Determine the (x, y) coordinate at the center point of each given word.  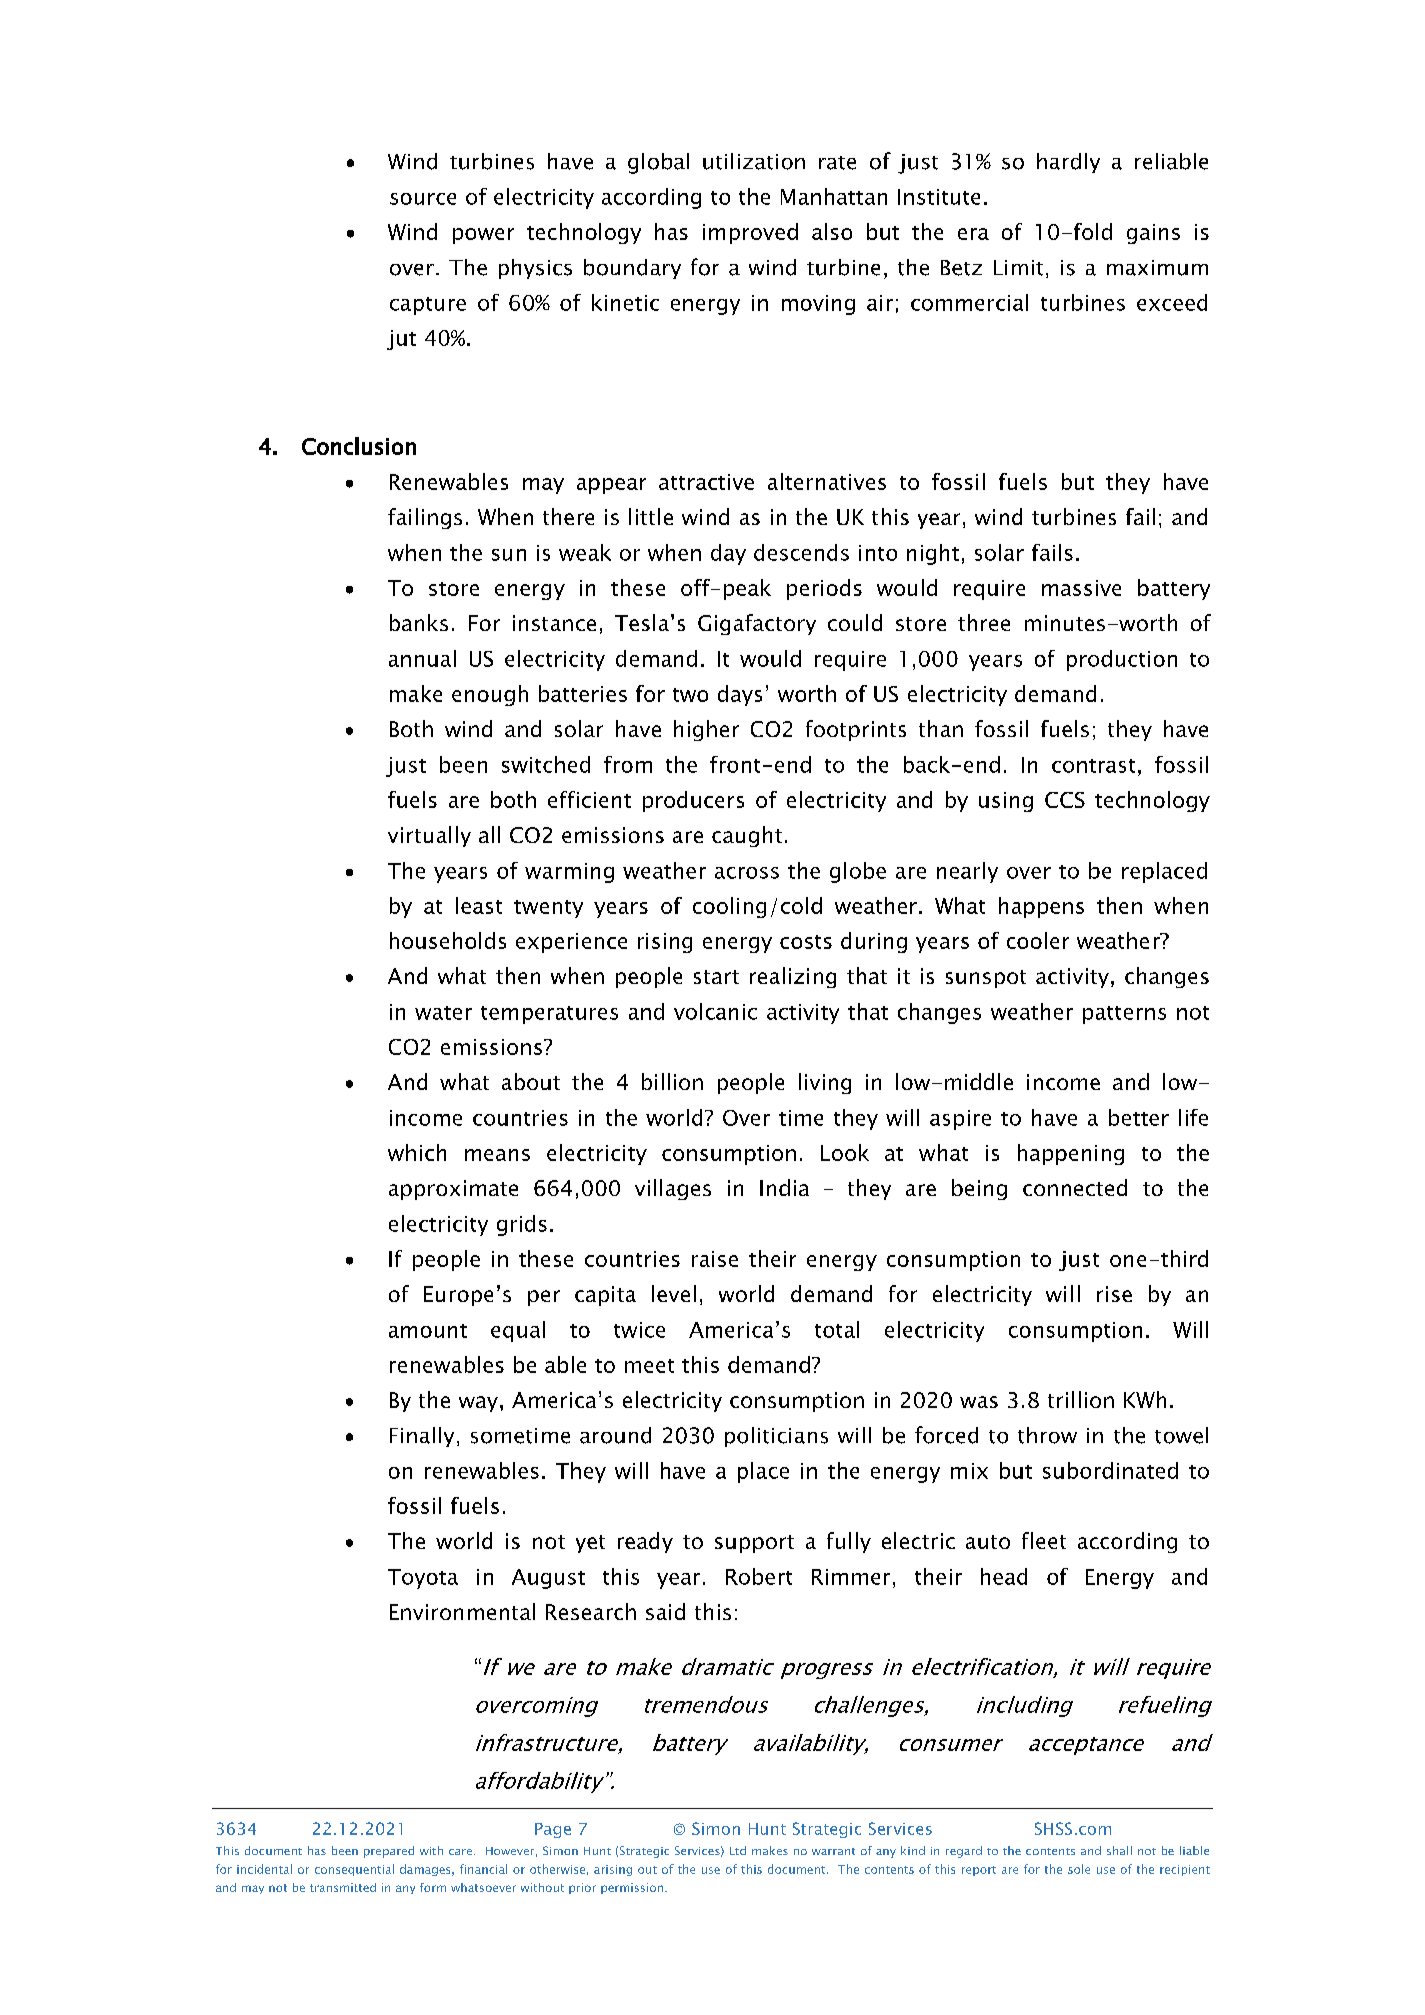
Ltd (738, 1850)
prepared (389, 1852)
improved (750, 233)
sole (1079, 1869)
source (423, 199)
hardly (1068, 163)
